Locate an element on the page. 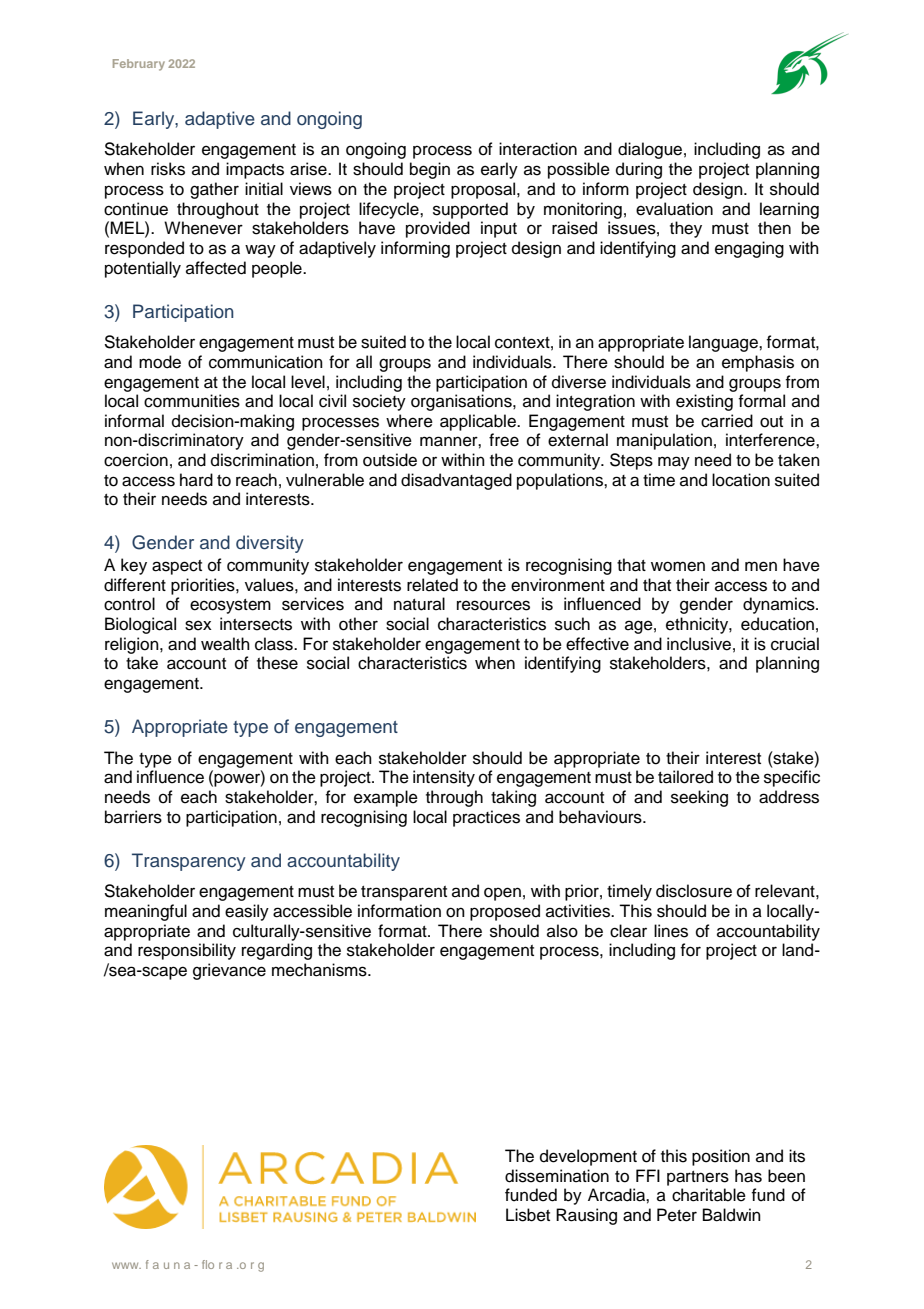 Image resolution: width=924 pixels, height=1309 pixels. existing is located at coordinates (704, 402).
